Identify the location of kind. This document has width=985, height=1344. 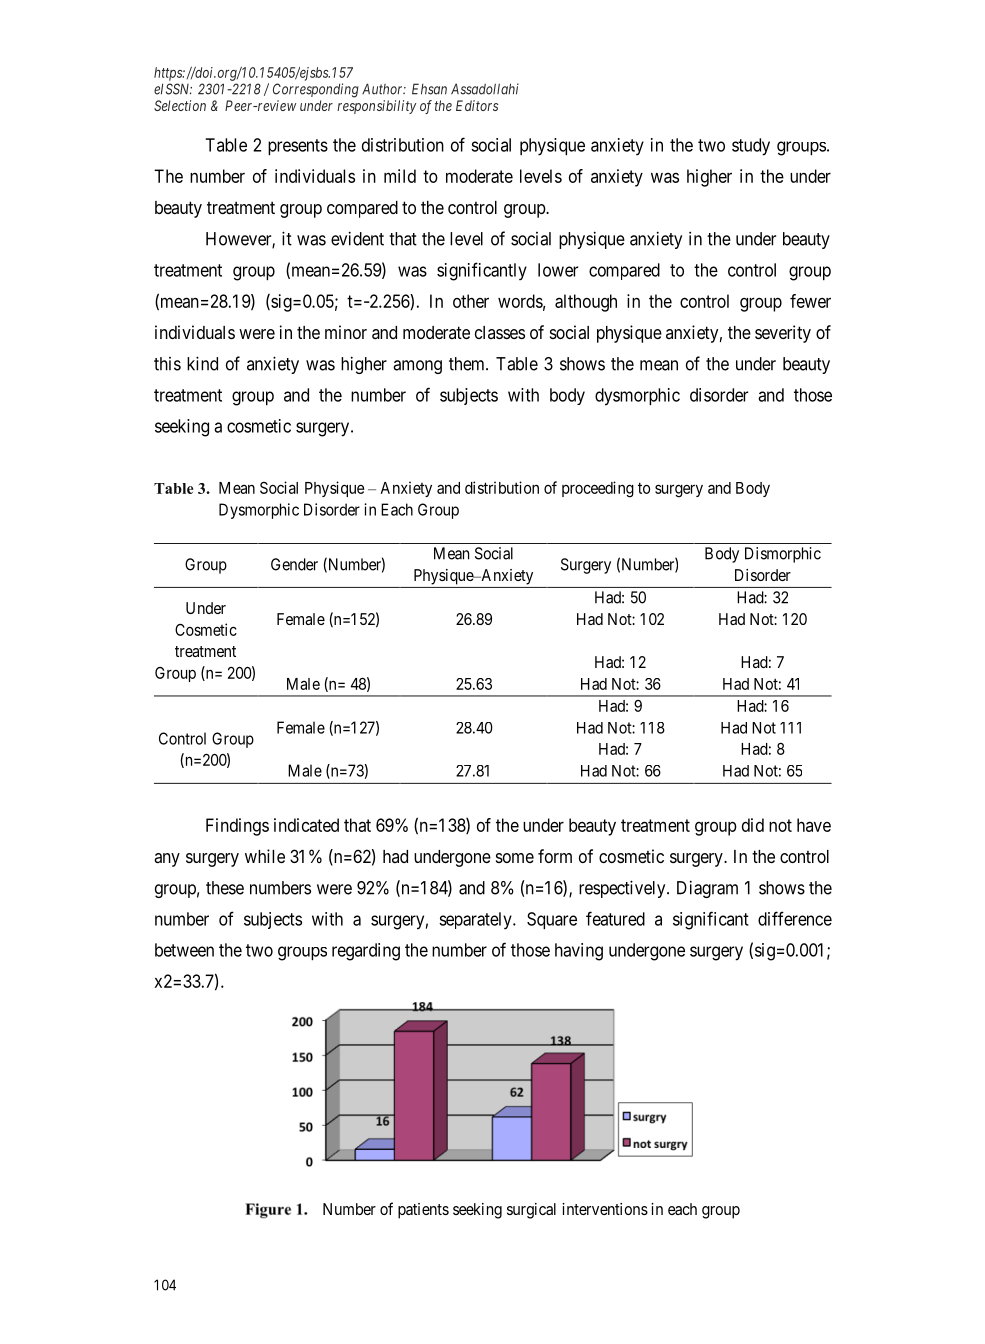
(202, 363).
